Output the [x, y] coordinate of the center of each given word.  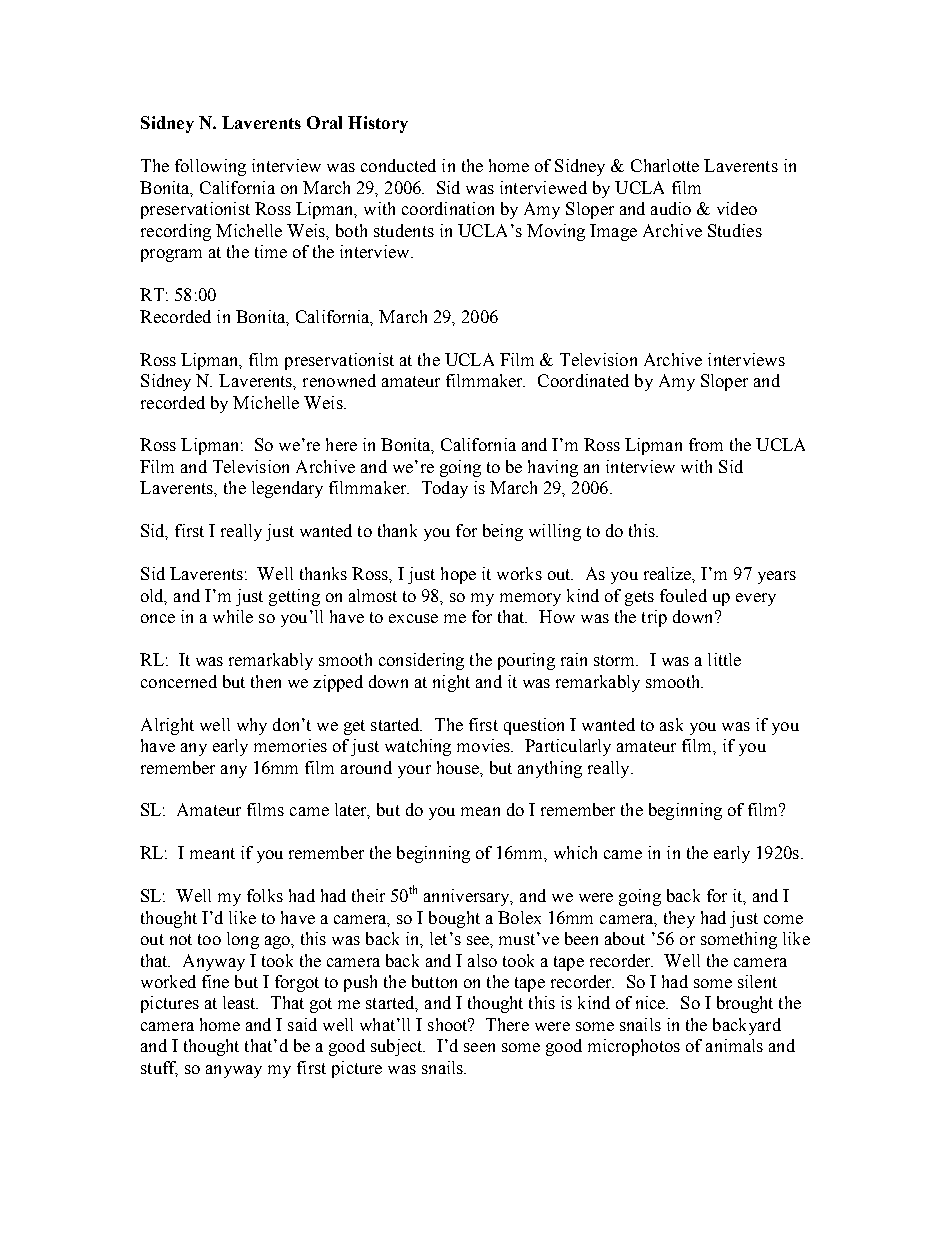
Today [445, 489]
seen [479, 1047]
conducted [398, 165]
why [252, 726]
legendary [287, 489]
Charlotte [665, 165]
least [240, 1002]
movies [485, 745]
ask [671, 724]
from [706, 444]
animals [734, 1045]
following [210, 167]
